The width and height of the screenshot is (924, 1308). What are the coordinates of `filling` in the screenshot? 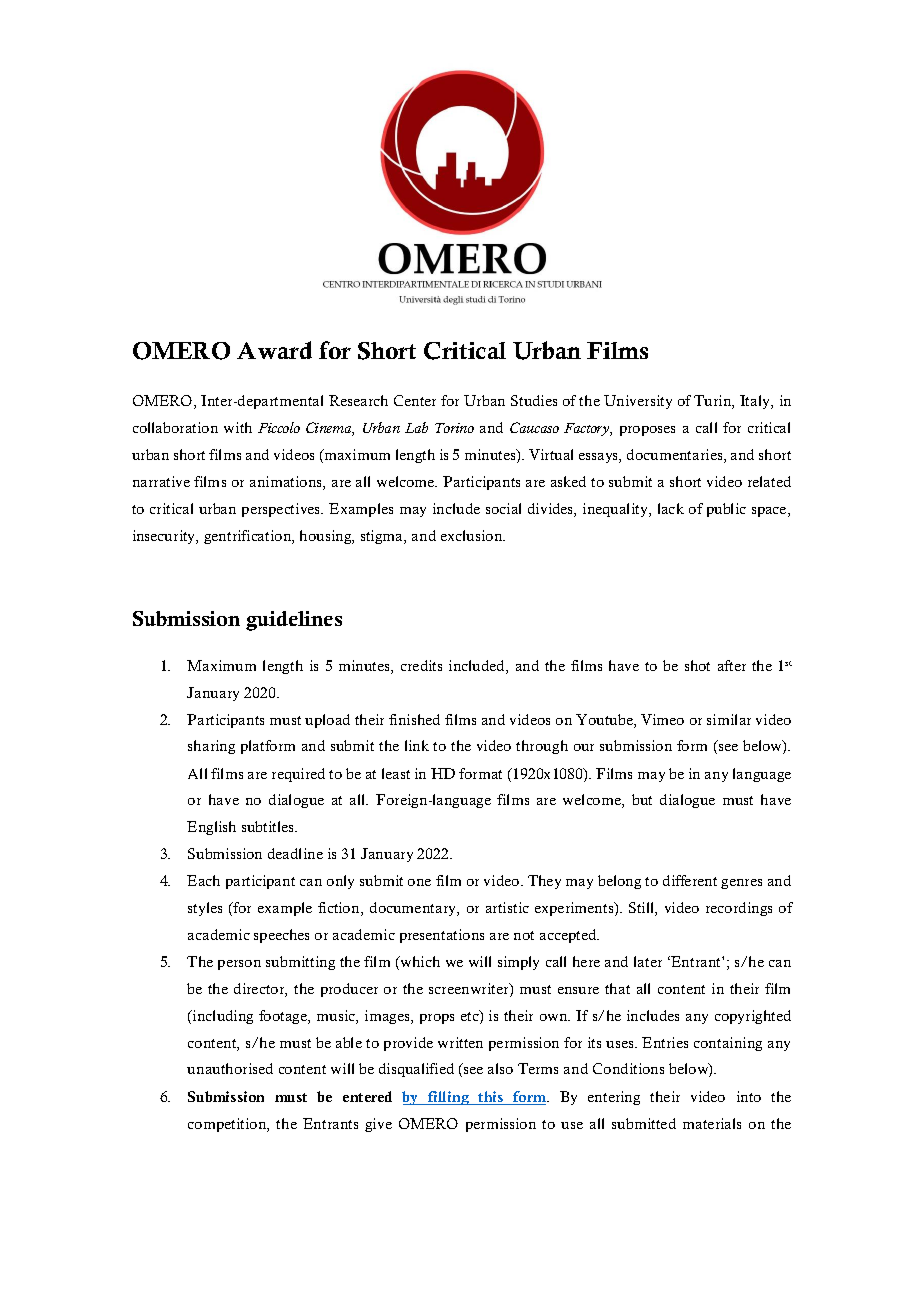 It's located at (448, 1098).
